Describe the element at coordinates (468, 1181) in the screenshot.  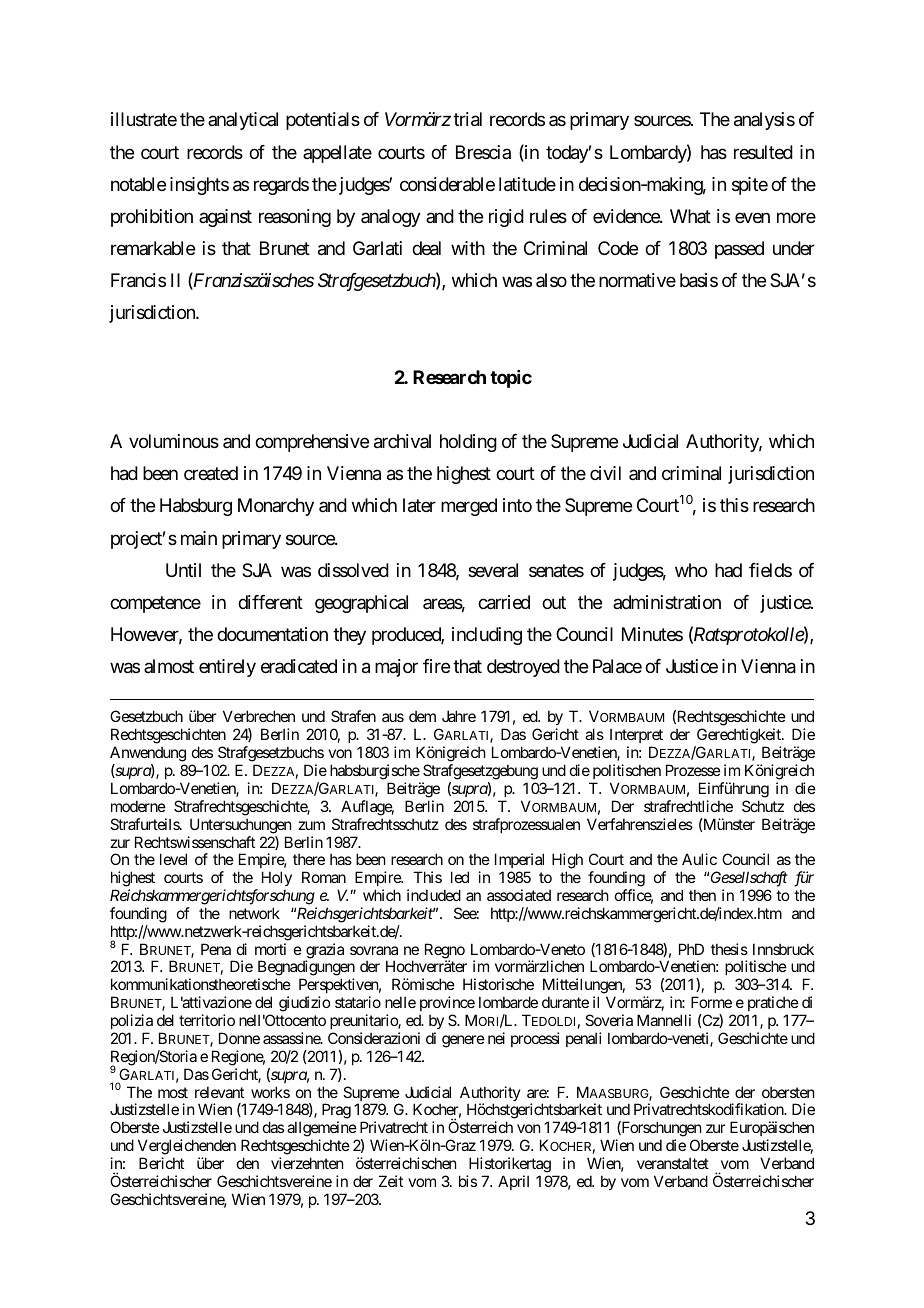
I see `bis` at that location.
